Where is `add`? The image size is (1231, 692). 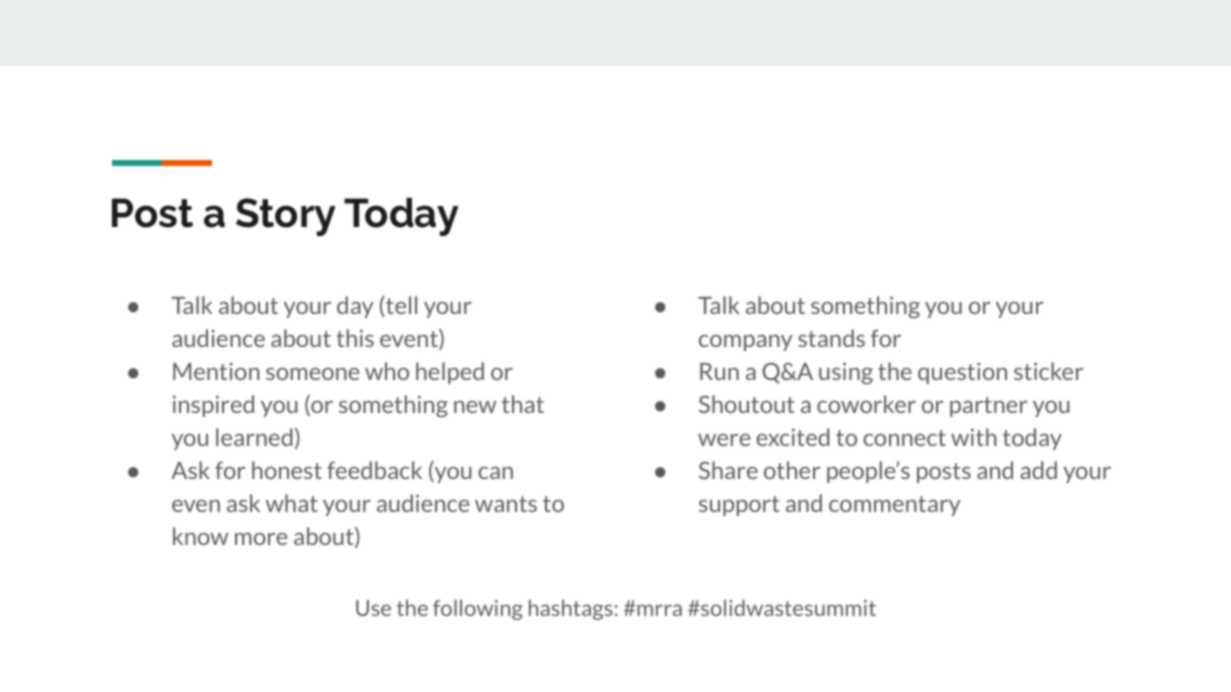 add is located at coordinates (1038, 470).
